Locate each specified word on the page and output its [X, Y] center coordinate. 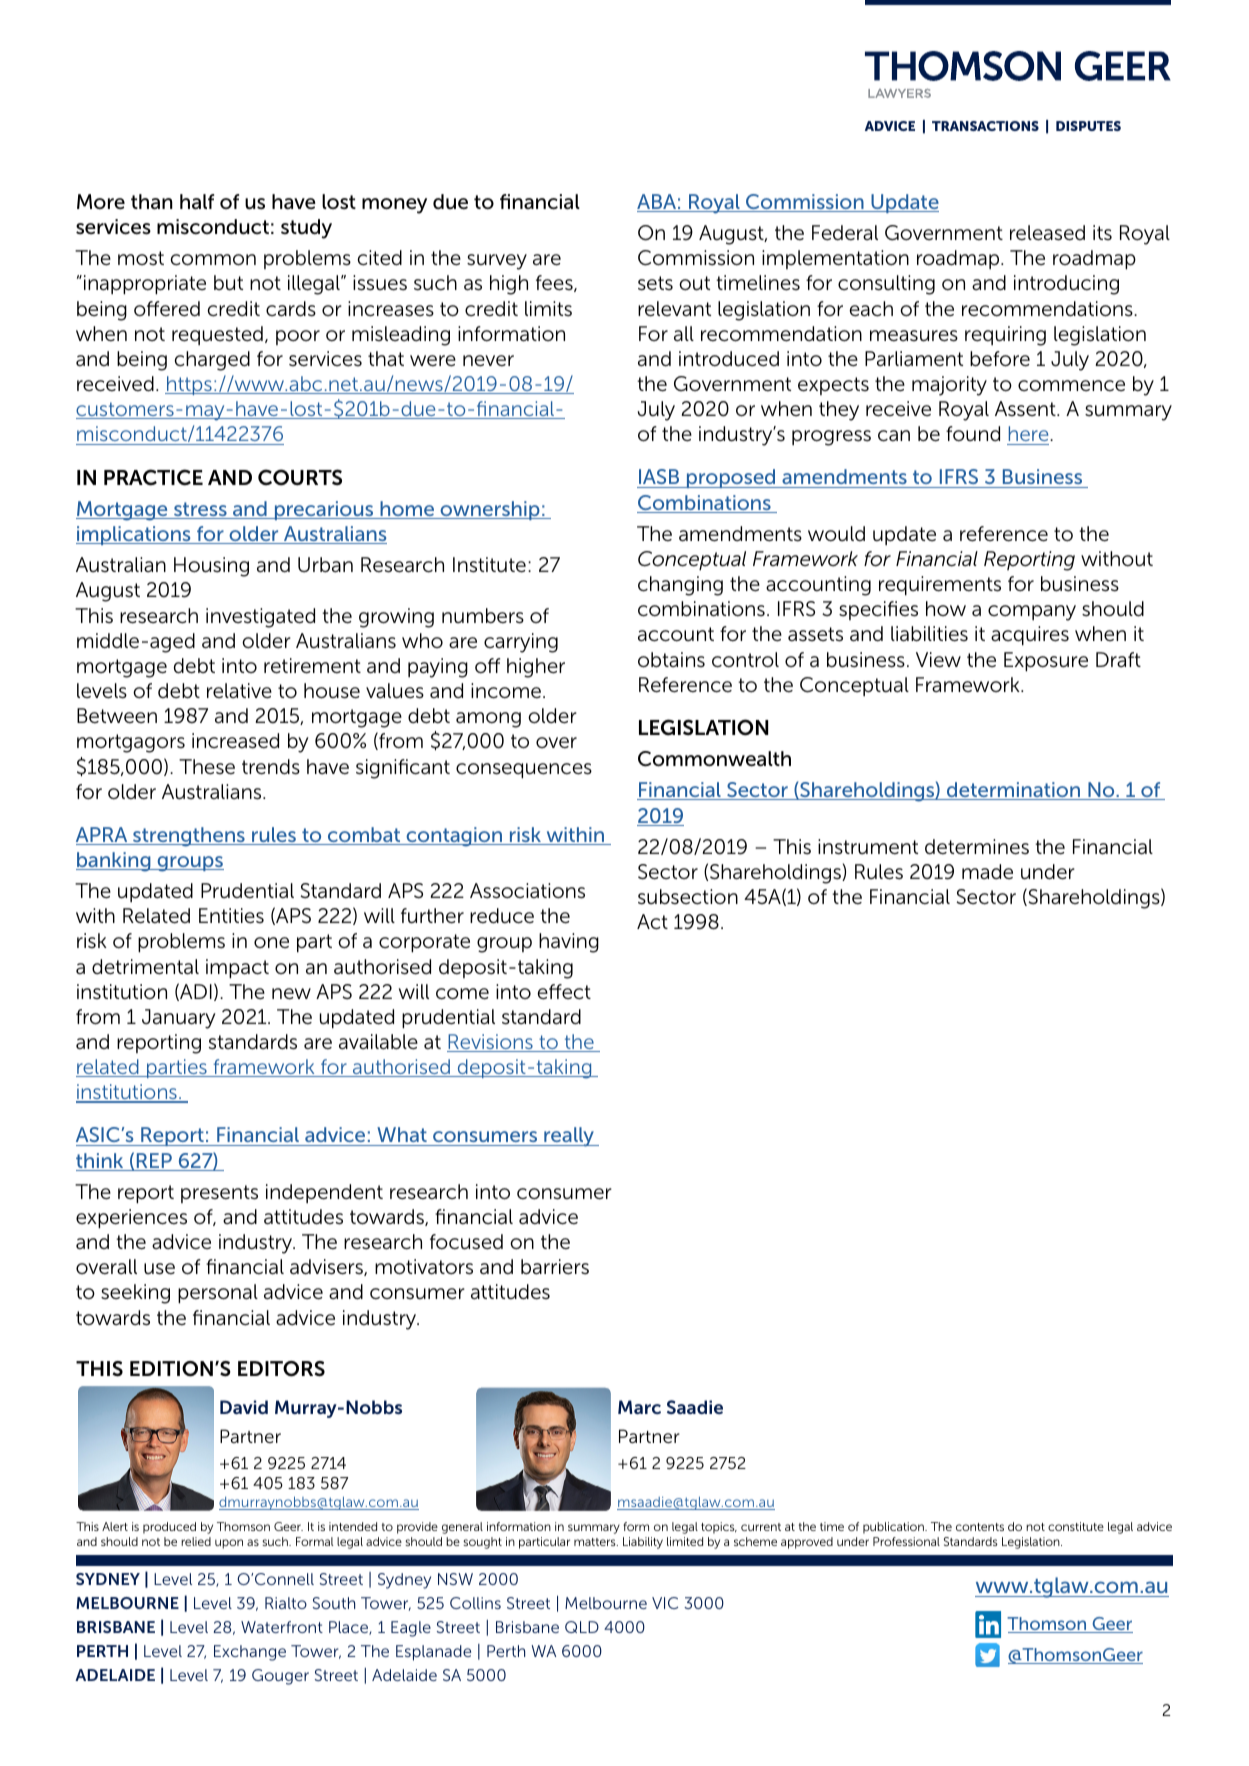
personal [218, 1294]
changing [680, 586]
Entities [231, 916]
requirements [940, 586]
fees [555, 283]
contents [980, 1527]
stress [200, 510]
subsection [688, 897]
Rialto [286, 1603]
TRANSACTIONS [985, 126]
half [197, 202]
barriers [555, 1267]
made [987, 871]
